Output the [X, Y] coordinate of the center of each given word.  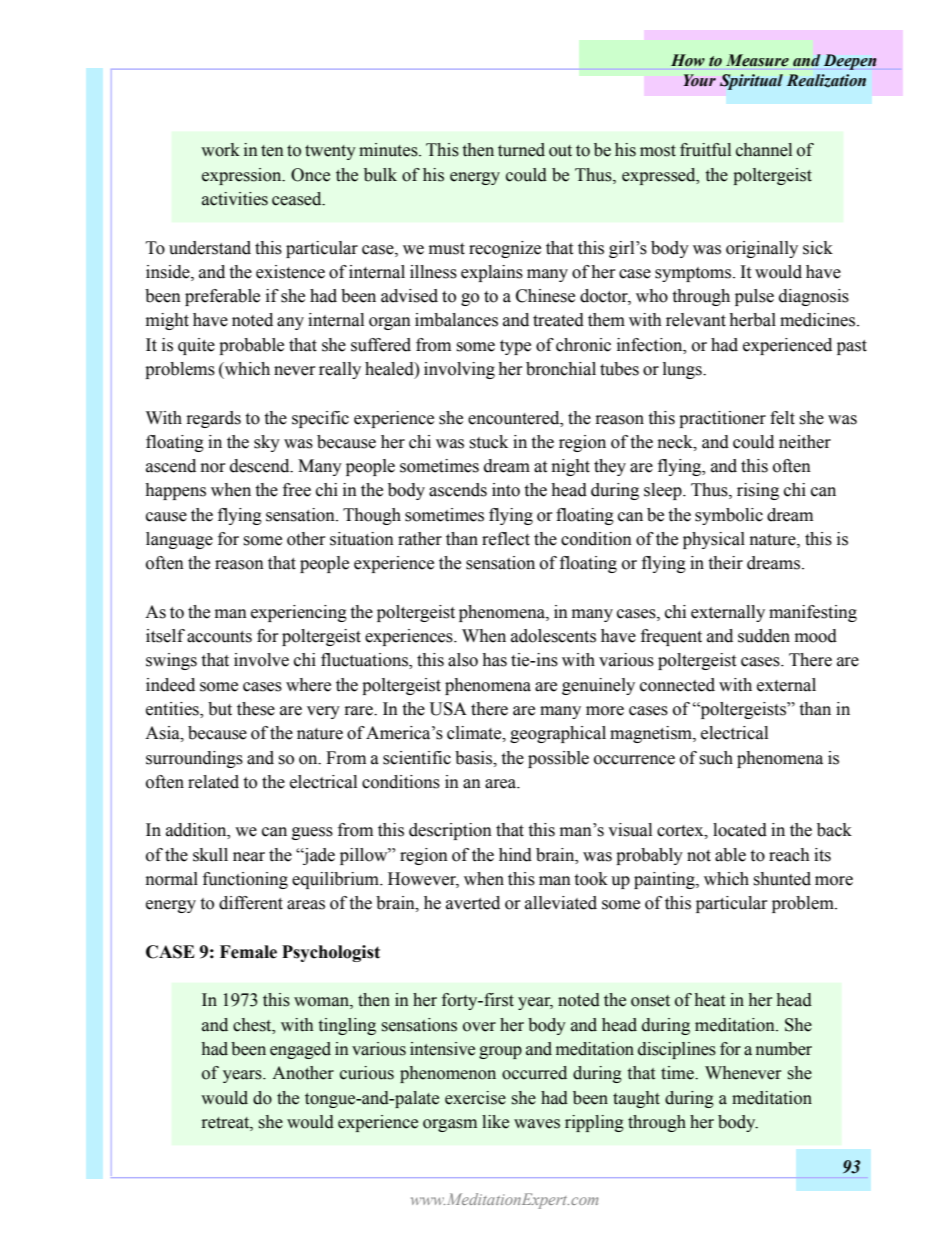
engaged [300, 1050]
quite [196, 346]
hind [515, 855]
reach [789, 855]
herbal [752, 320]
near [249, 857]
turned [521, 150]
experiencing [299, 613]
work [220, 150]
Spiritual [751, 82]
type [515, 347]
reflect [506, 539]
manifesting [813, 613]
